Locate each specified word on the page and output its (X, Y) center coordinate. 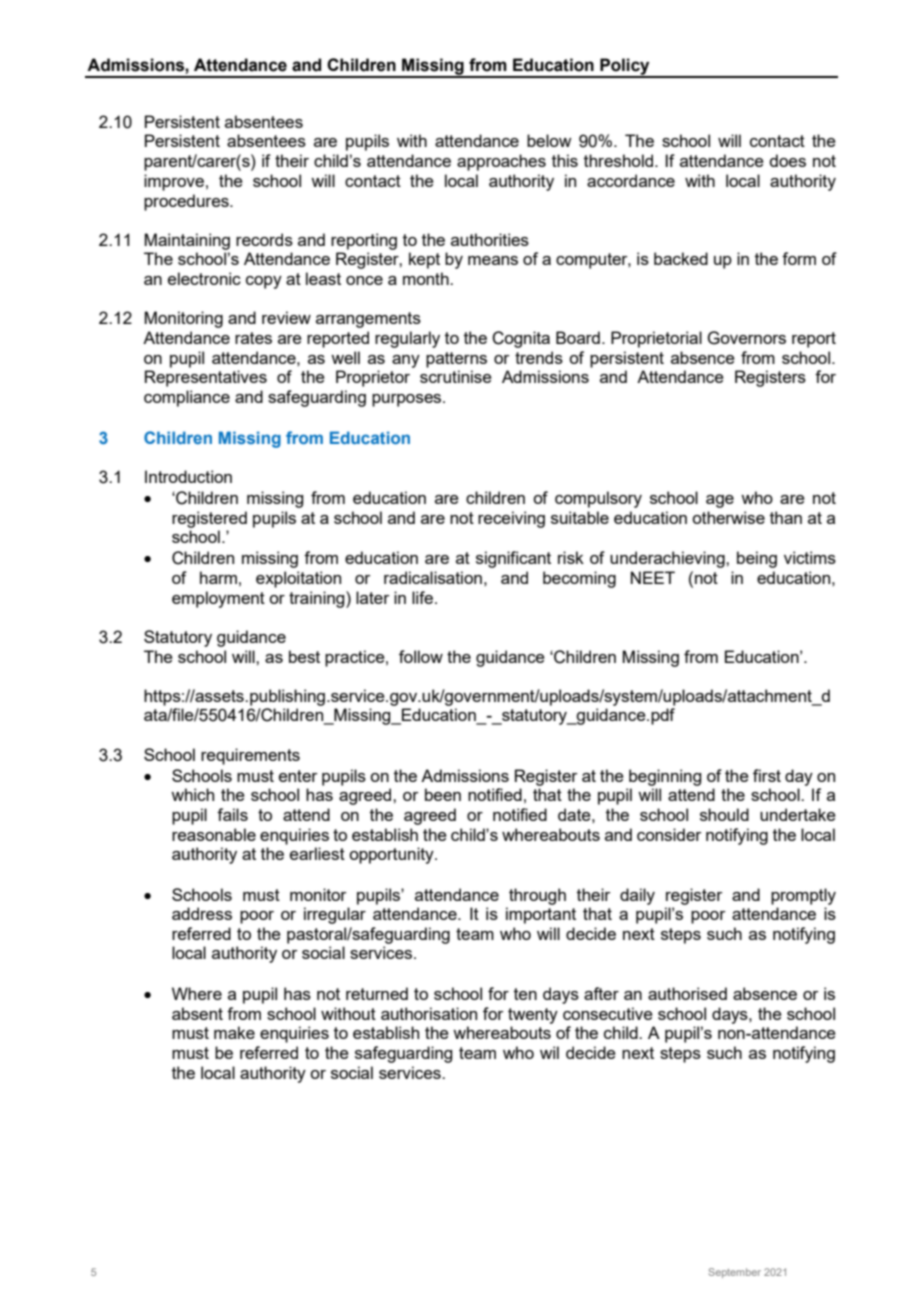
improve (174, 182)
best (304, 656)
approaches (501, 162)
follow (421, 656)
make (234, 1032)
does (787, 160)
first (767, 775)
